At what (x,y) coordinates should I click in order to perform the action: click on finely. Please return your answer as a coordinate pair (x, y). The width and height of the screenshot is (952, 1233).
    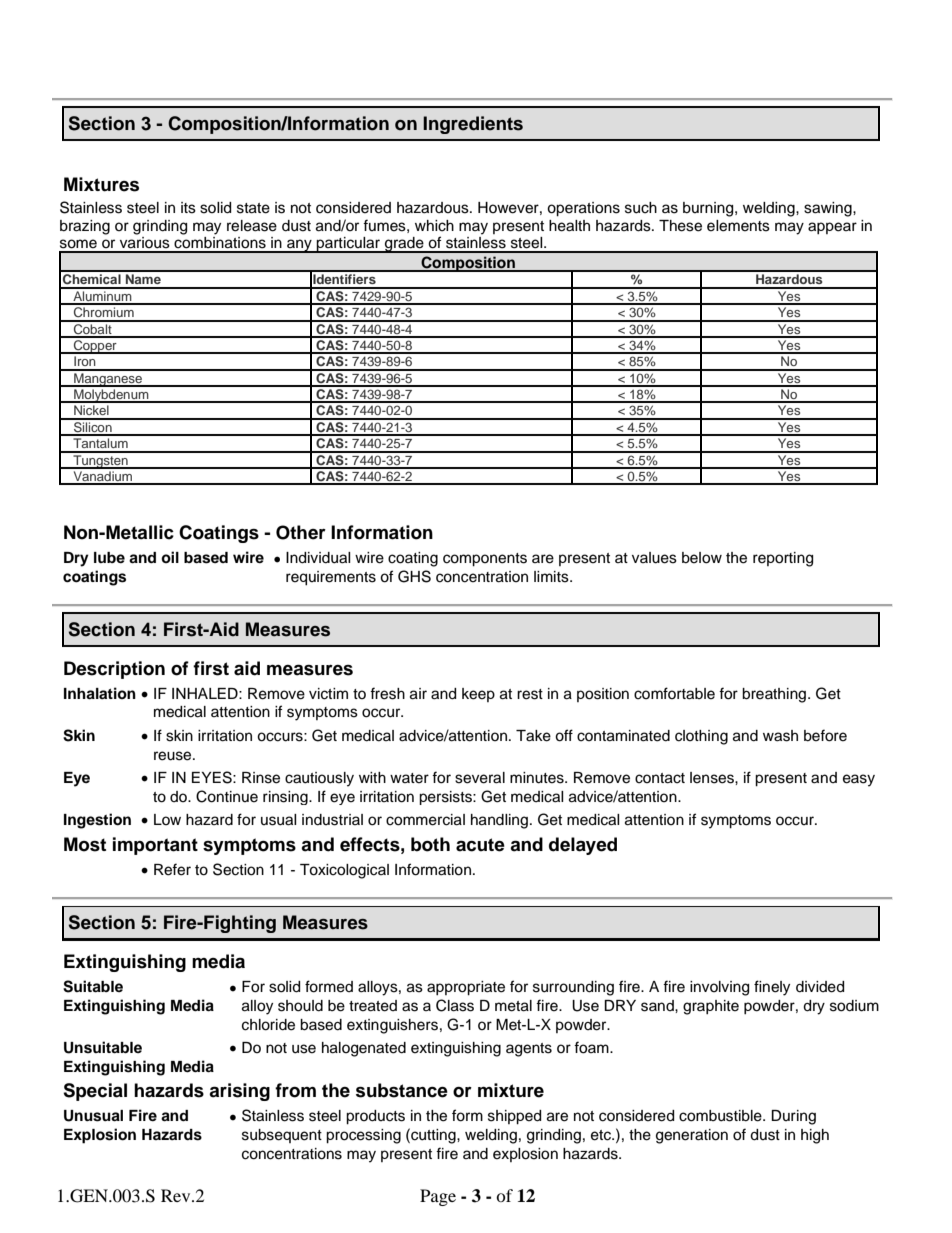
    Looking at the image, I should click on (772, 988).
